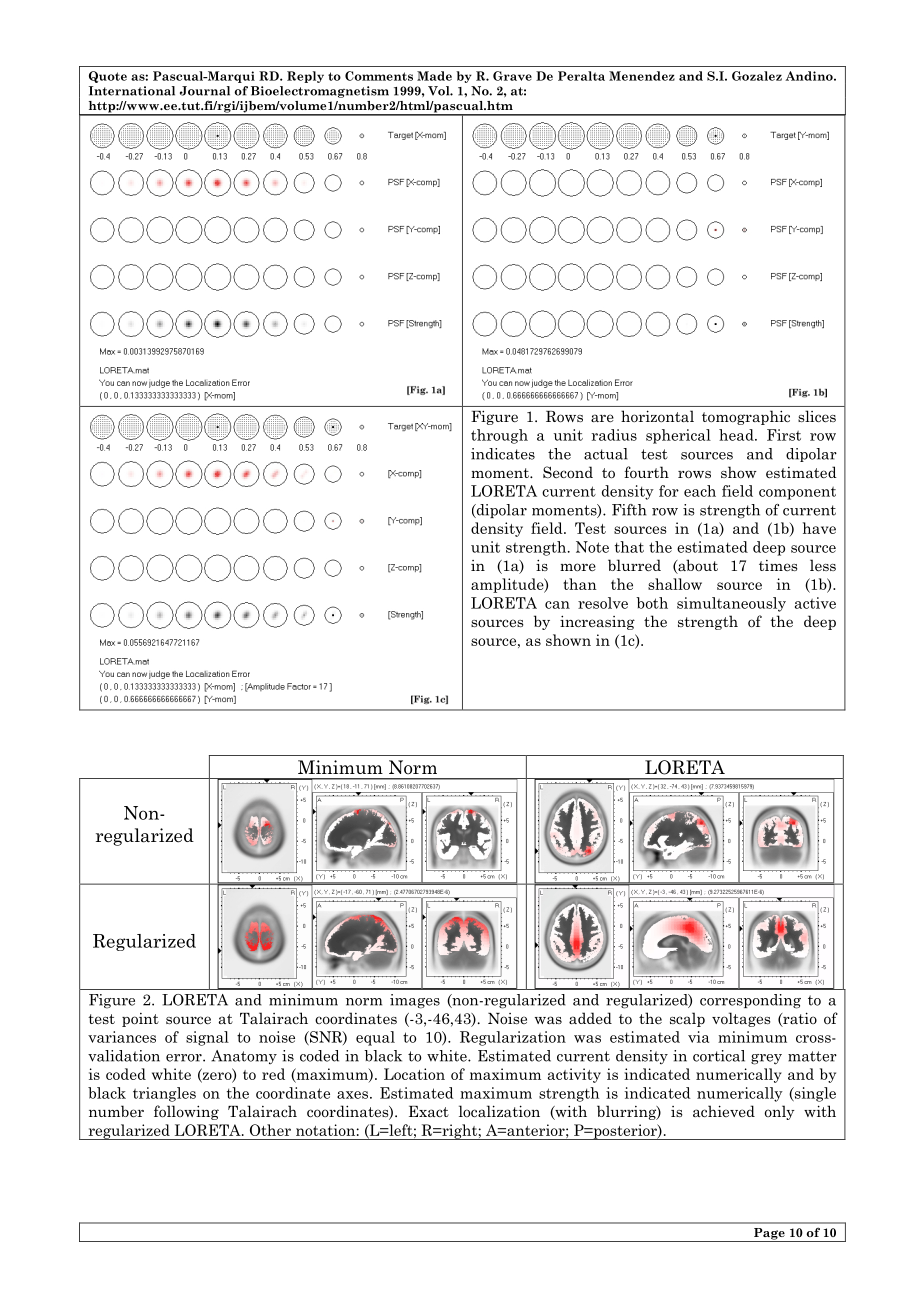 The height and width of the document is (1308, 924). I want to click on corresponding, so click(750, 1001).
